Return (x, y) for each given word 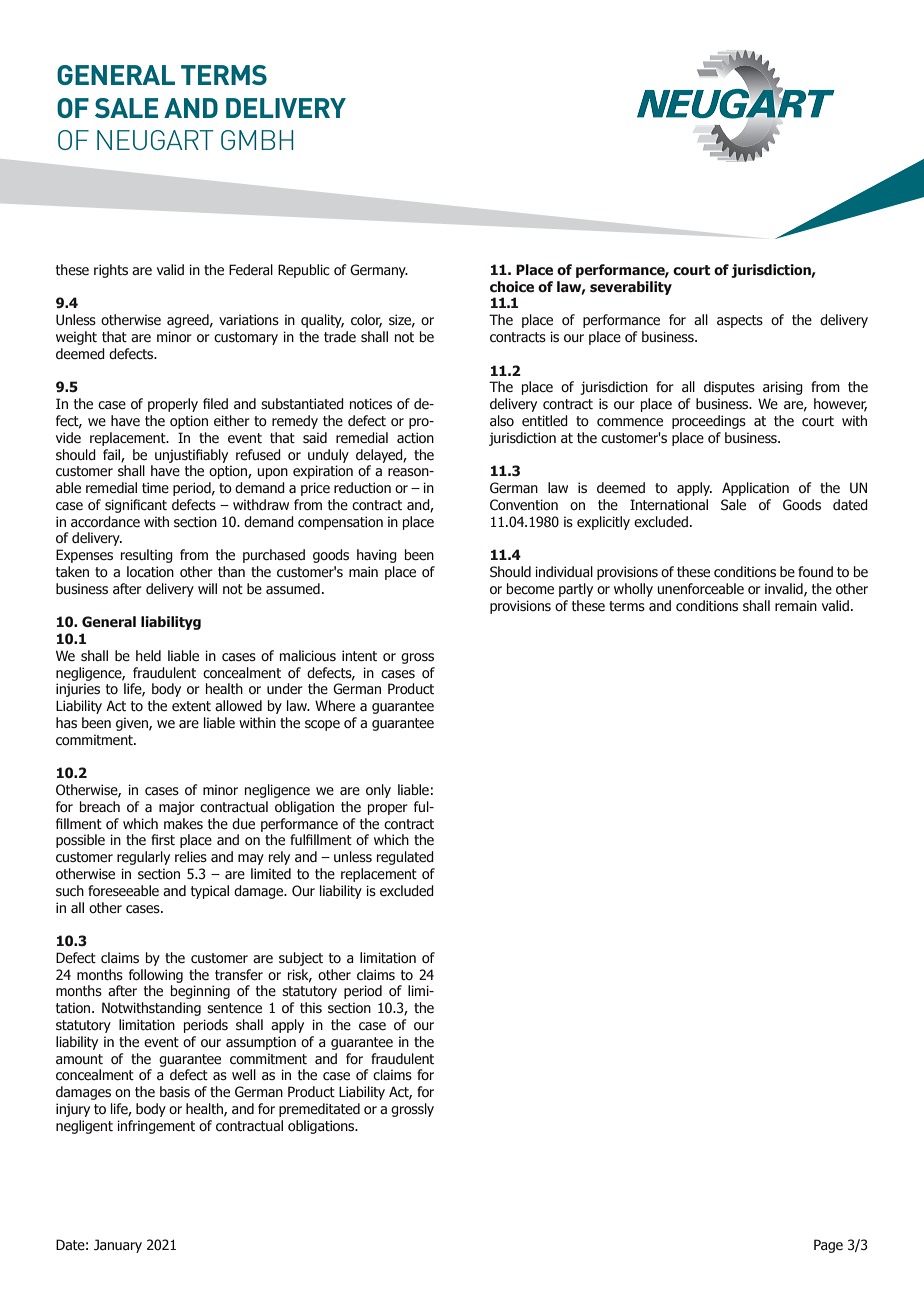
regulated (405, 858)
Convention (524, 505)
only (378, 791)
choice (512, 287)
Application (755, 489)
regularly (143, 858)
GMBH (257, 140)
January (118, 1246)
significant (136, 506)
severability (631, 288)
